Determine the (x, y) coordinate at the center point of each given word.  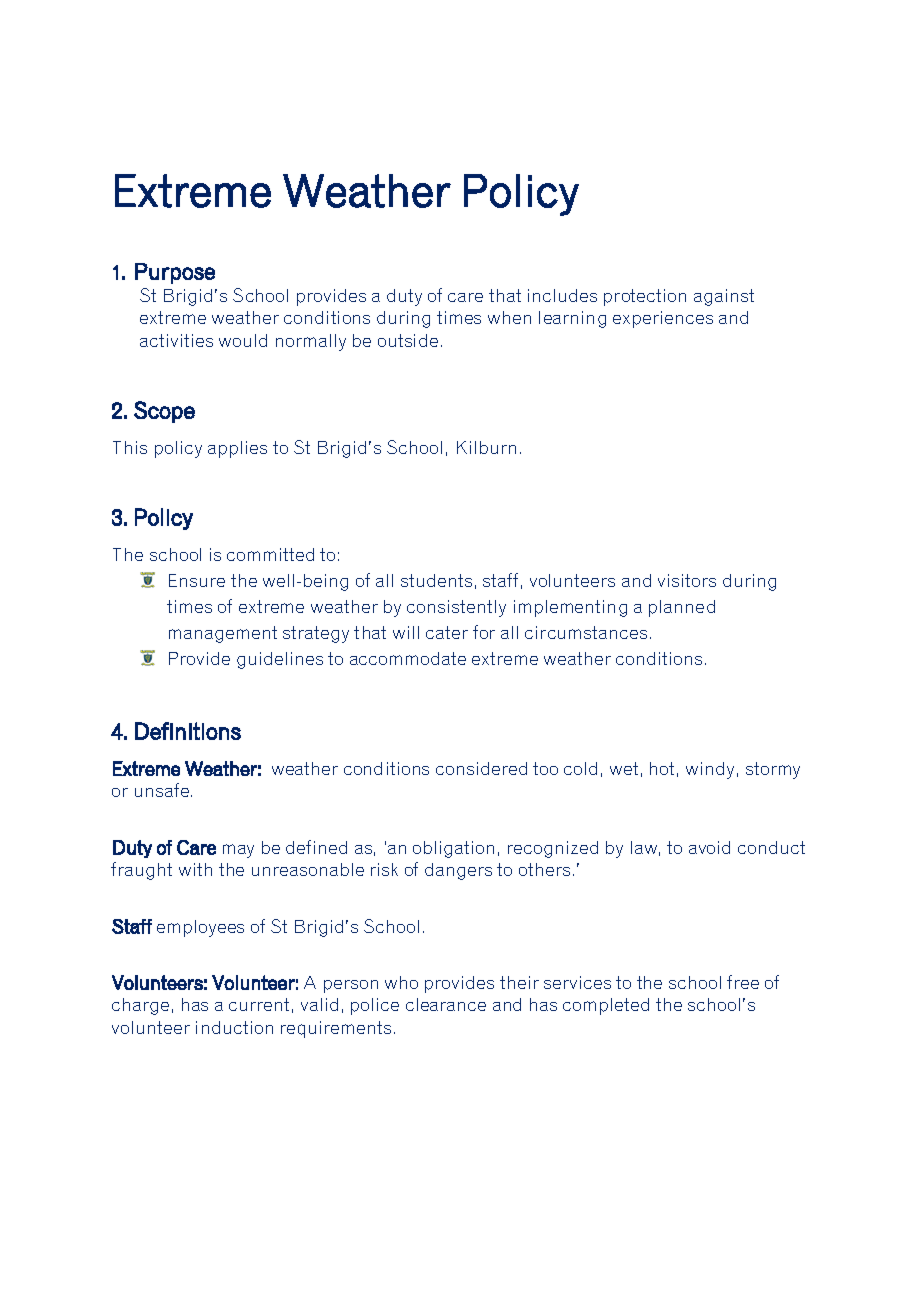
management (223, 634)
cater (447, 632)
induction (234, 1027)
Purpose (175, 273)
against (724, 297)
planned (682, 608)
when (509, 317)
